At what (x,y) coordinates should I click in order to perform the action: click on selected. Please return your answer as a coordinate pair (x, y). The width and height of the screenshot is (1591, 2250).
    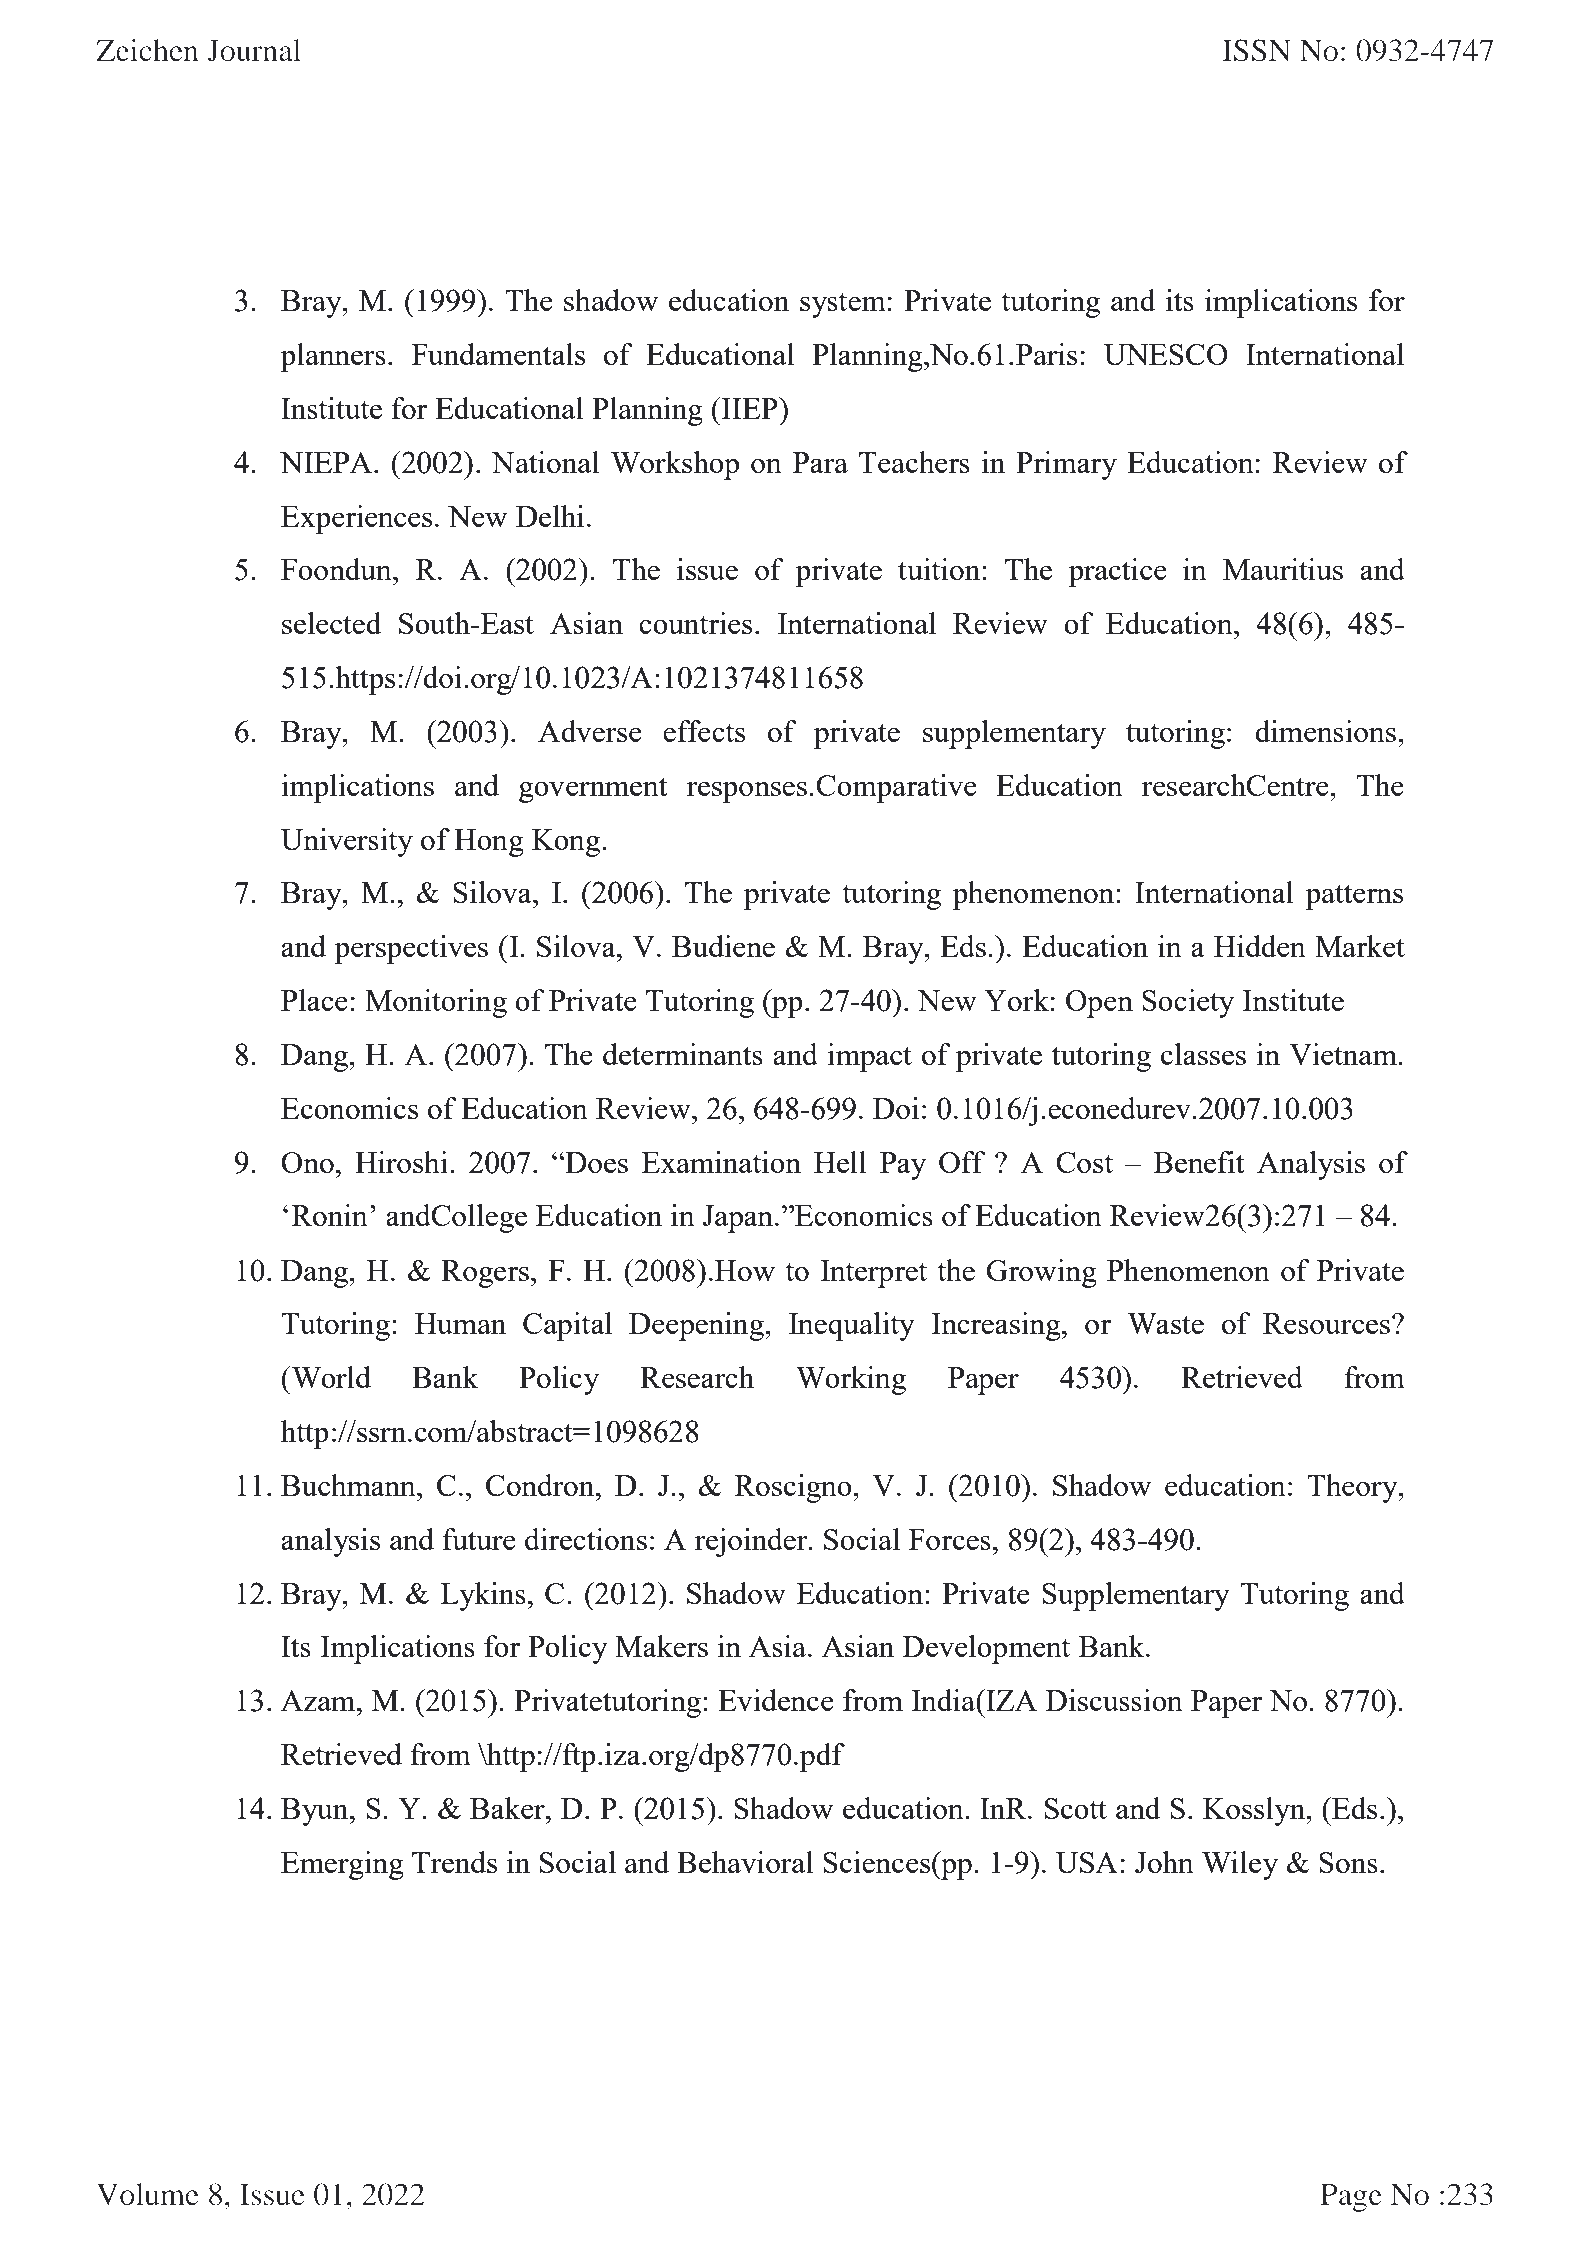
    Looking at the image, I should click on (331, 623).
